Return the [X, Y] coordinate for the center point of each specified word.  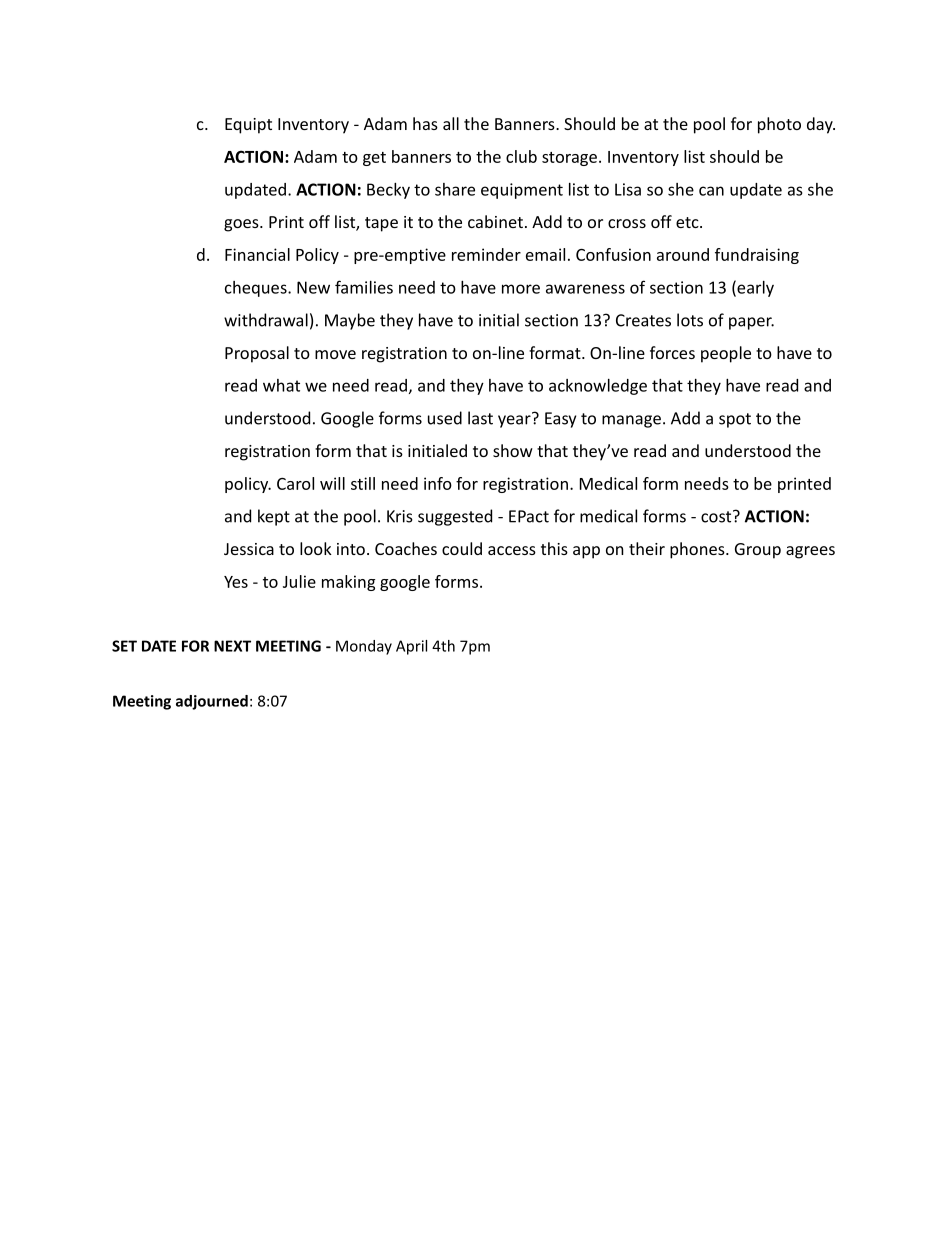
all [451, 123]
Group [758, 551]
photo [779, 125]
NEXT [232, 646]
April [411, 647]
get [374, 159]
